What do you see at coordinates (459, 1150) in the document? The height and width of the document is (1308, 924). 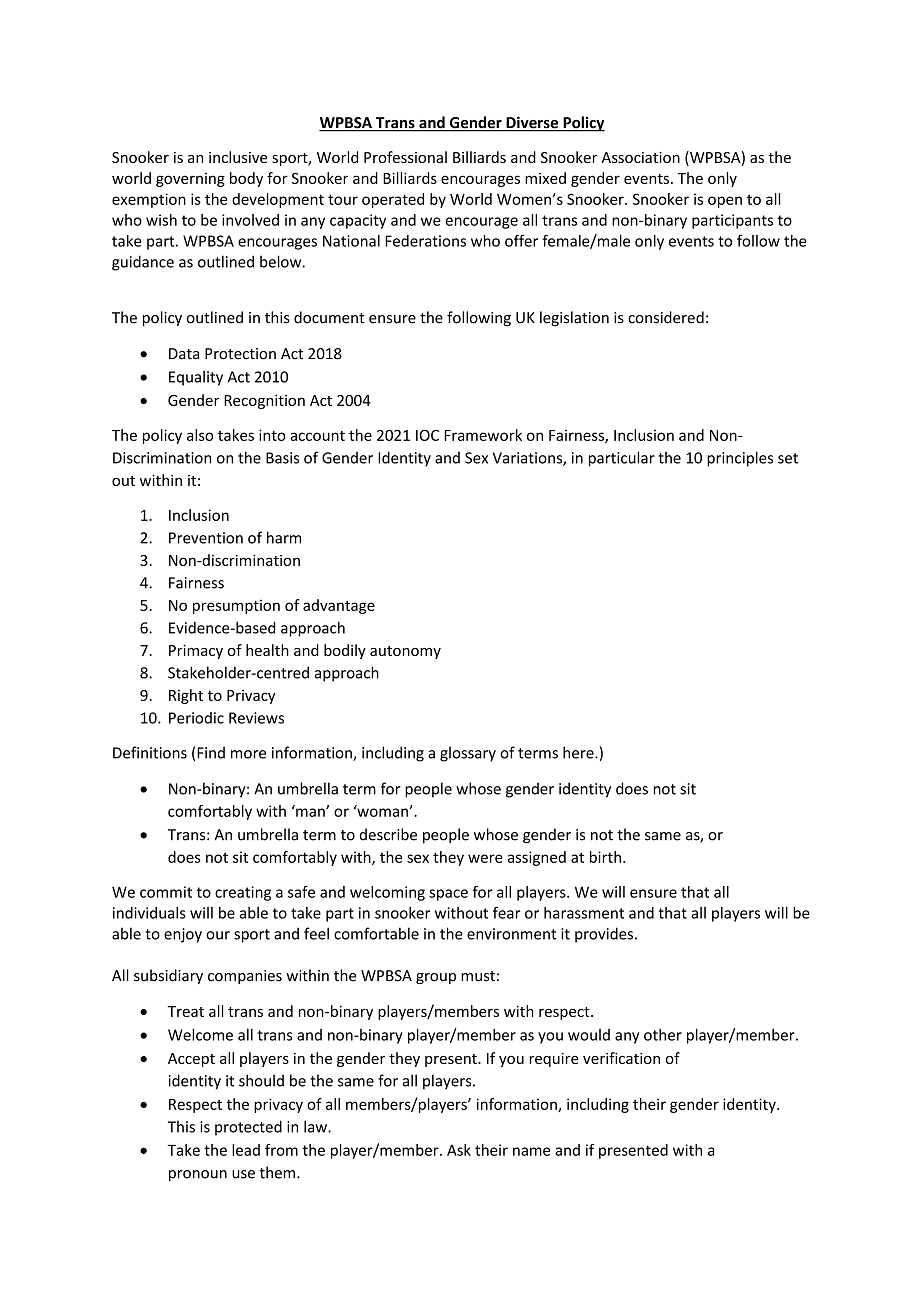 I see `Ask` at bounding box center [459, 1150].
